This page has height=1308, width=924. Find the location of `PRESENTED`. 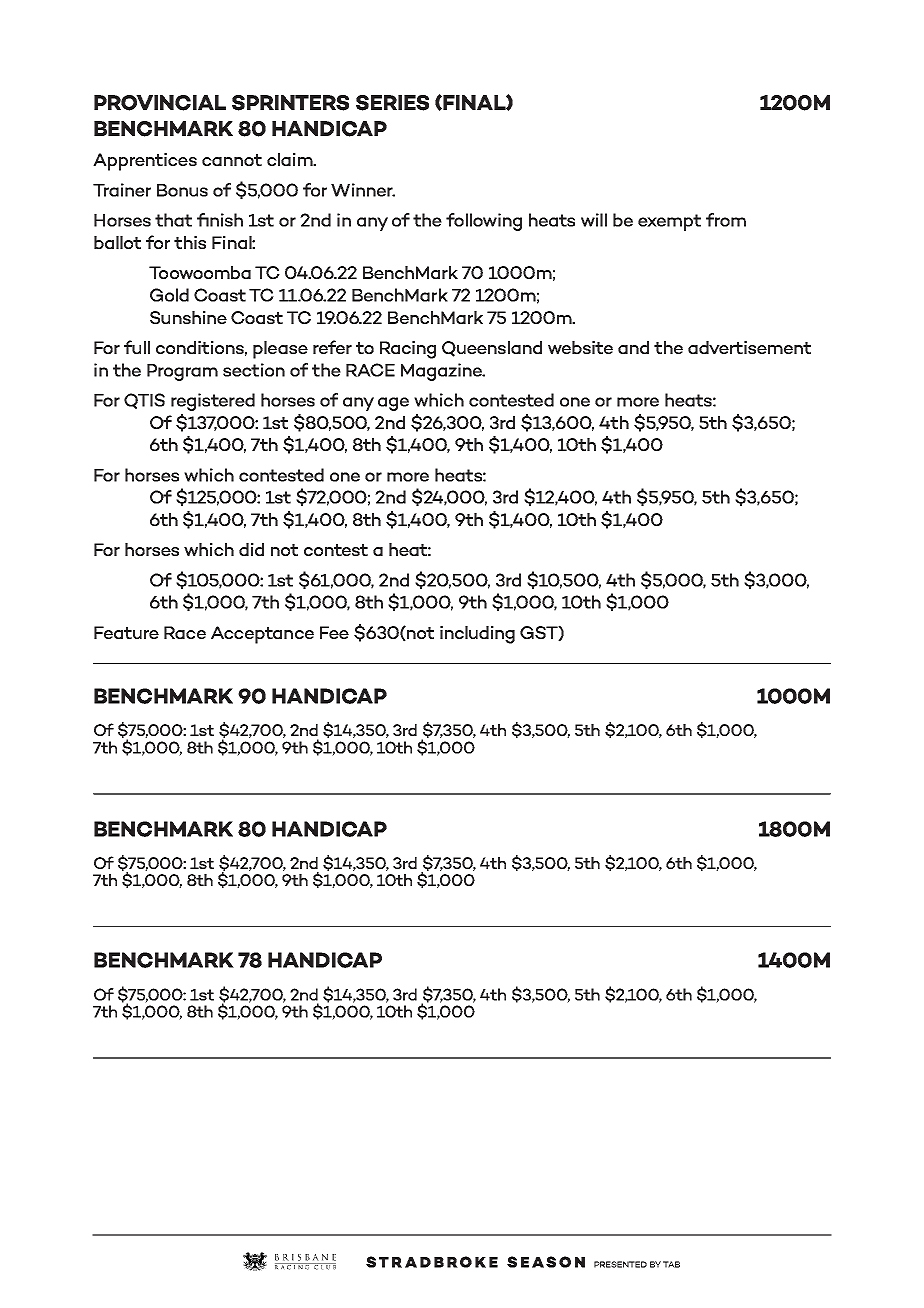

PRESENTED is located at coordinates (620, 1264).
